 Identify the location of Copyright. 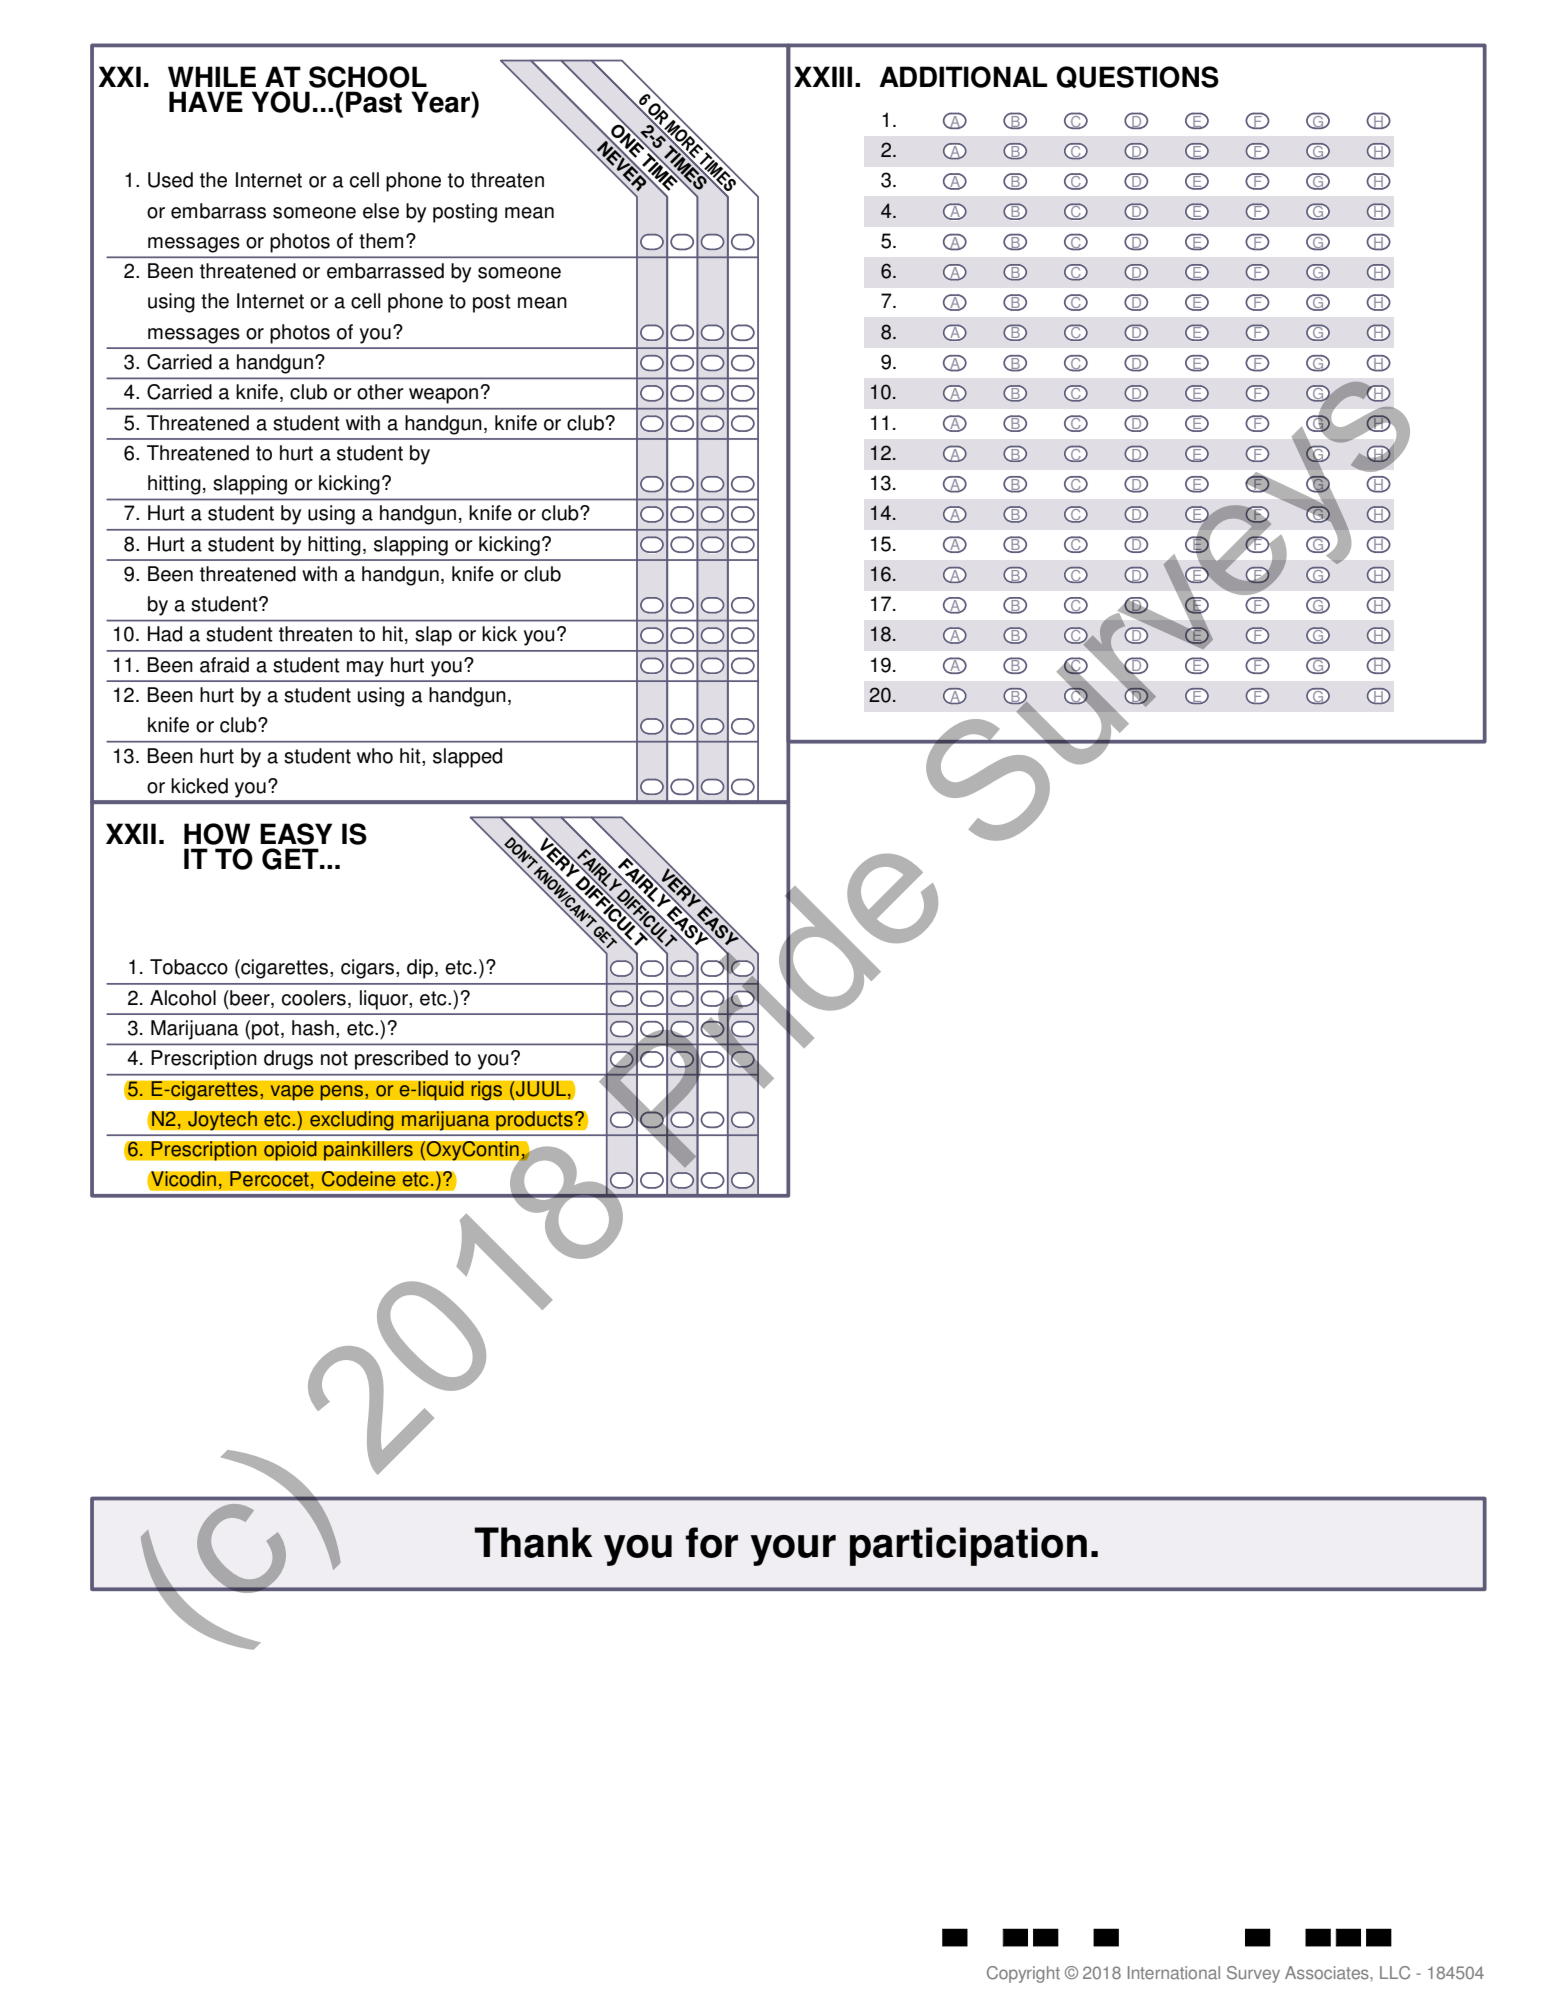
(1023, 1974).
